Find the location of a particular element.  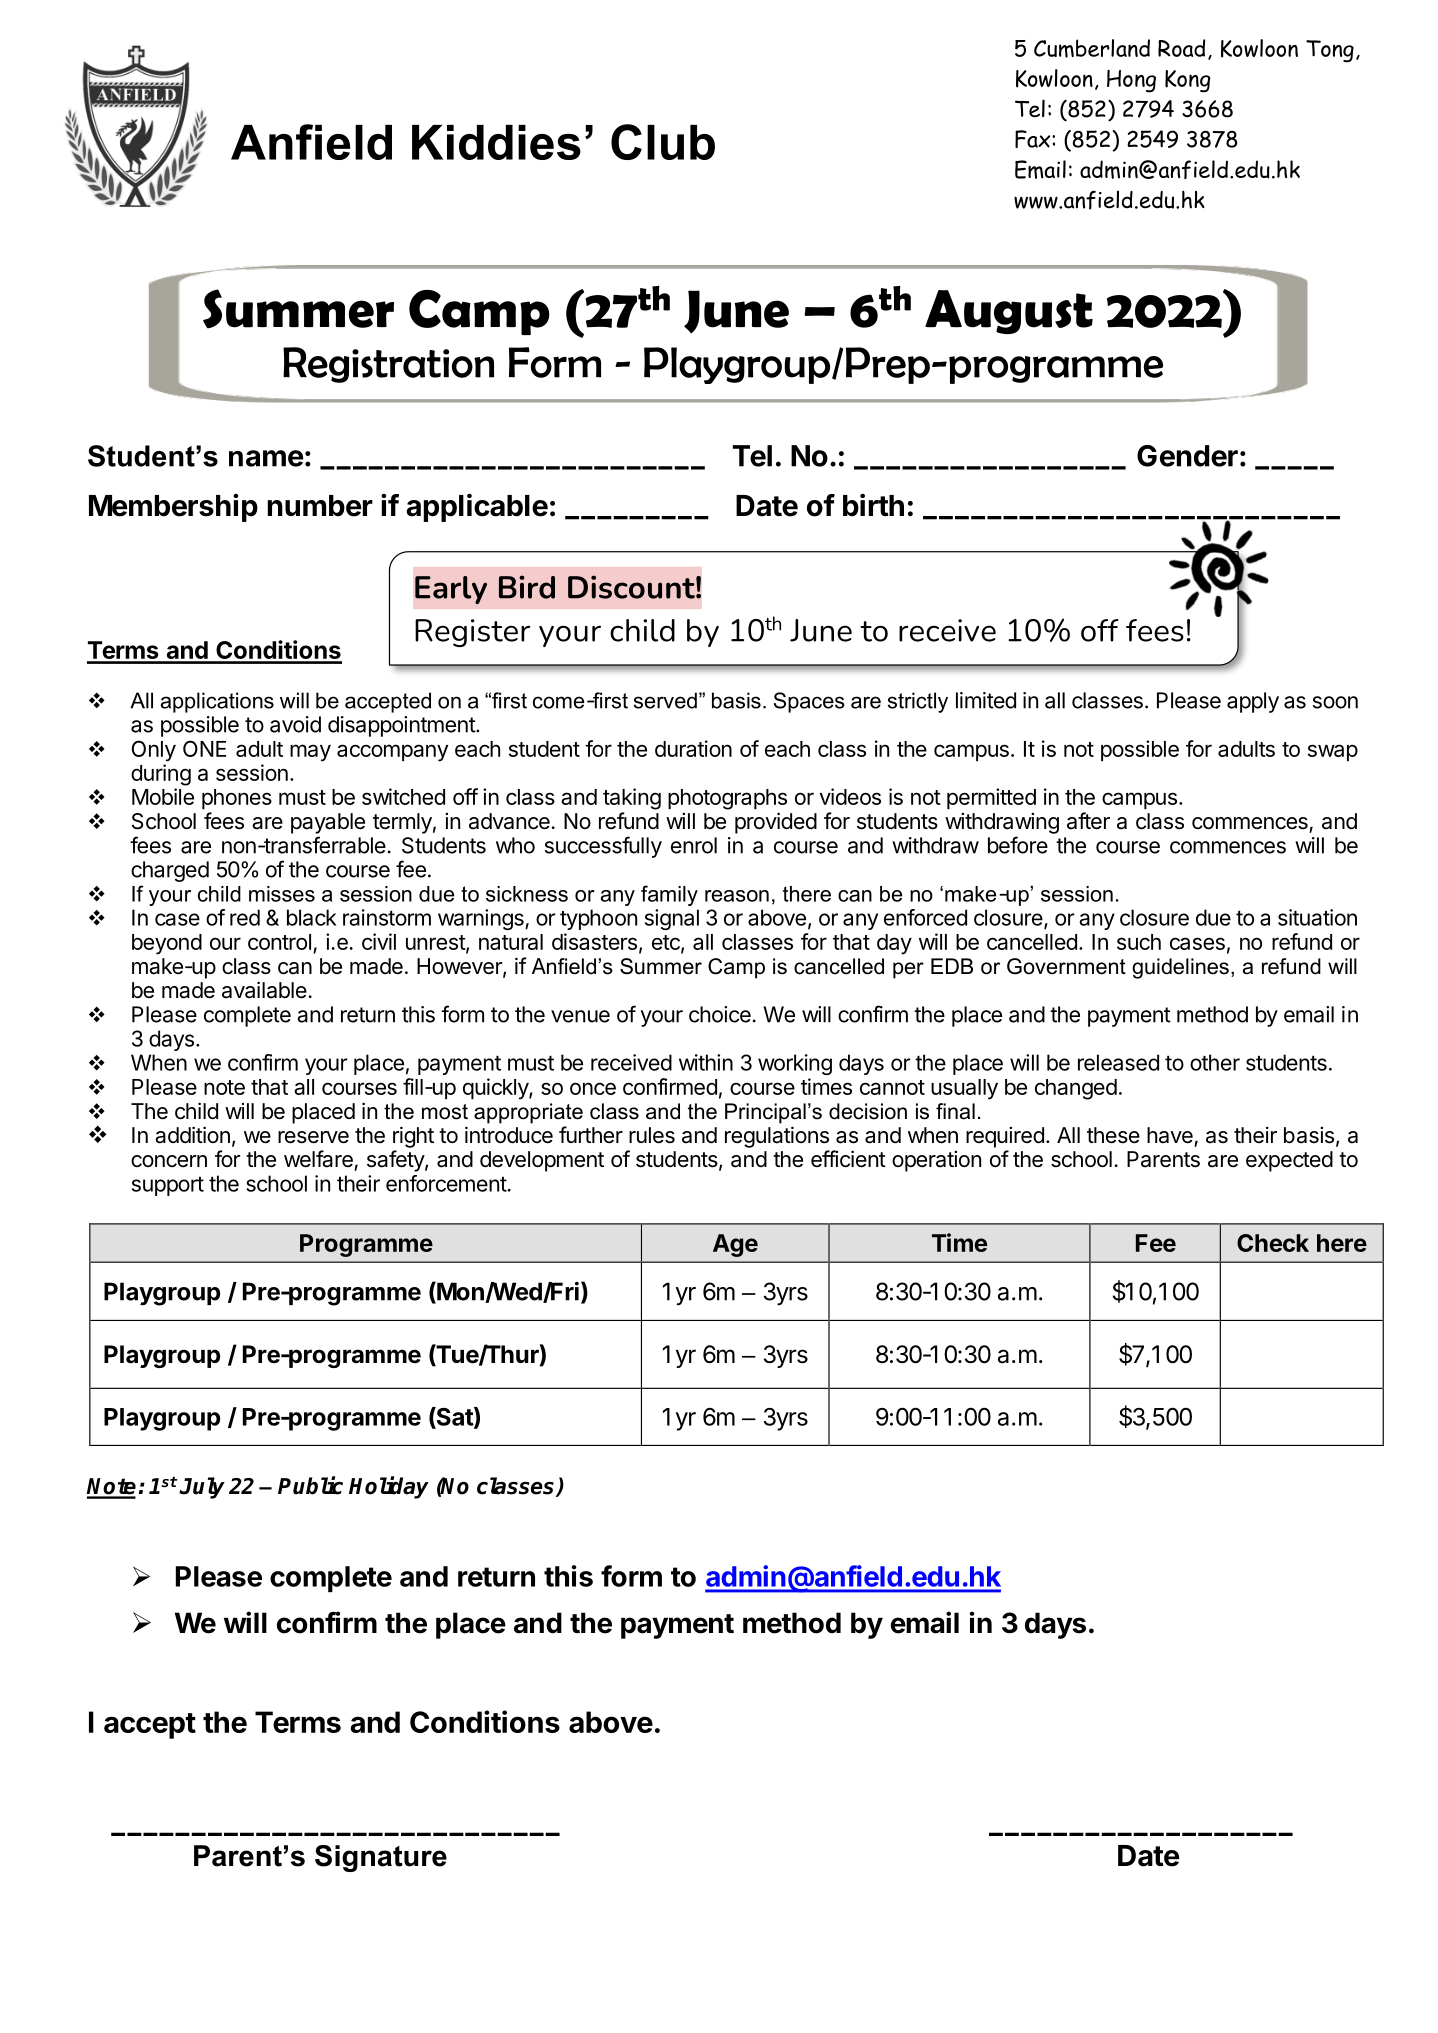

Kiddies is located at coordinates (496, 142).
